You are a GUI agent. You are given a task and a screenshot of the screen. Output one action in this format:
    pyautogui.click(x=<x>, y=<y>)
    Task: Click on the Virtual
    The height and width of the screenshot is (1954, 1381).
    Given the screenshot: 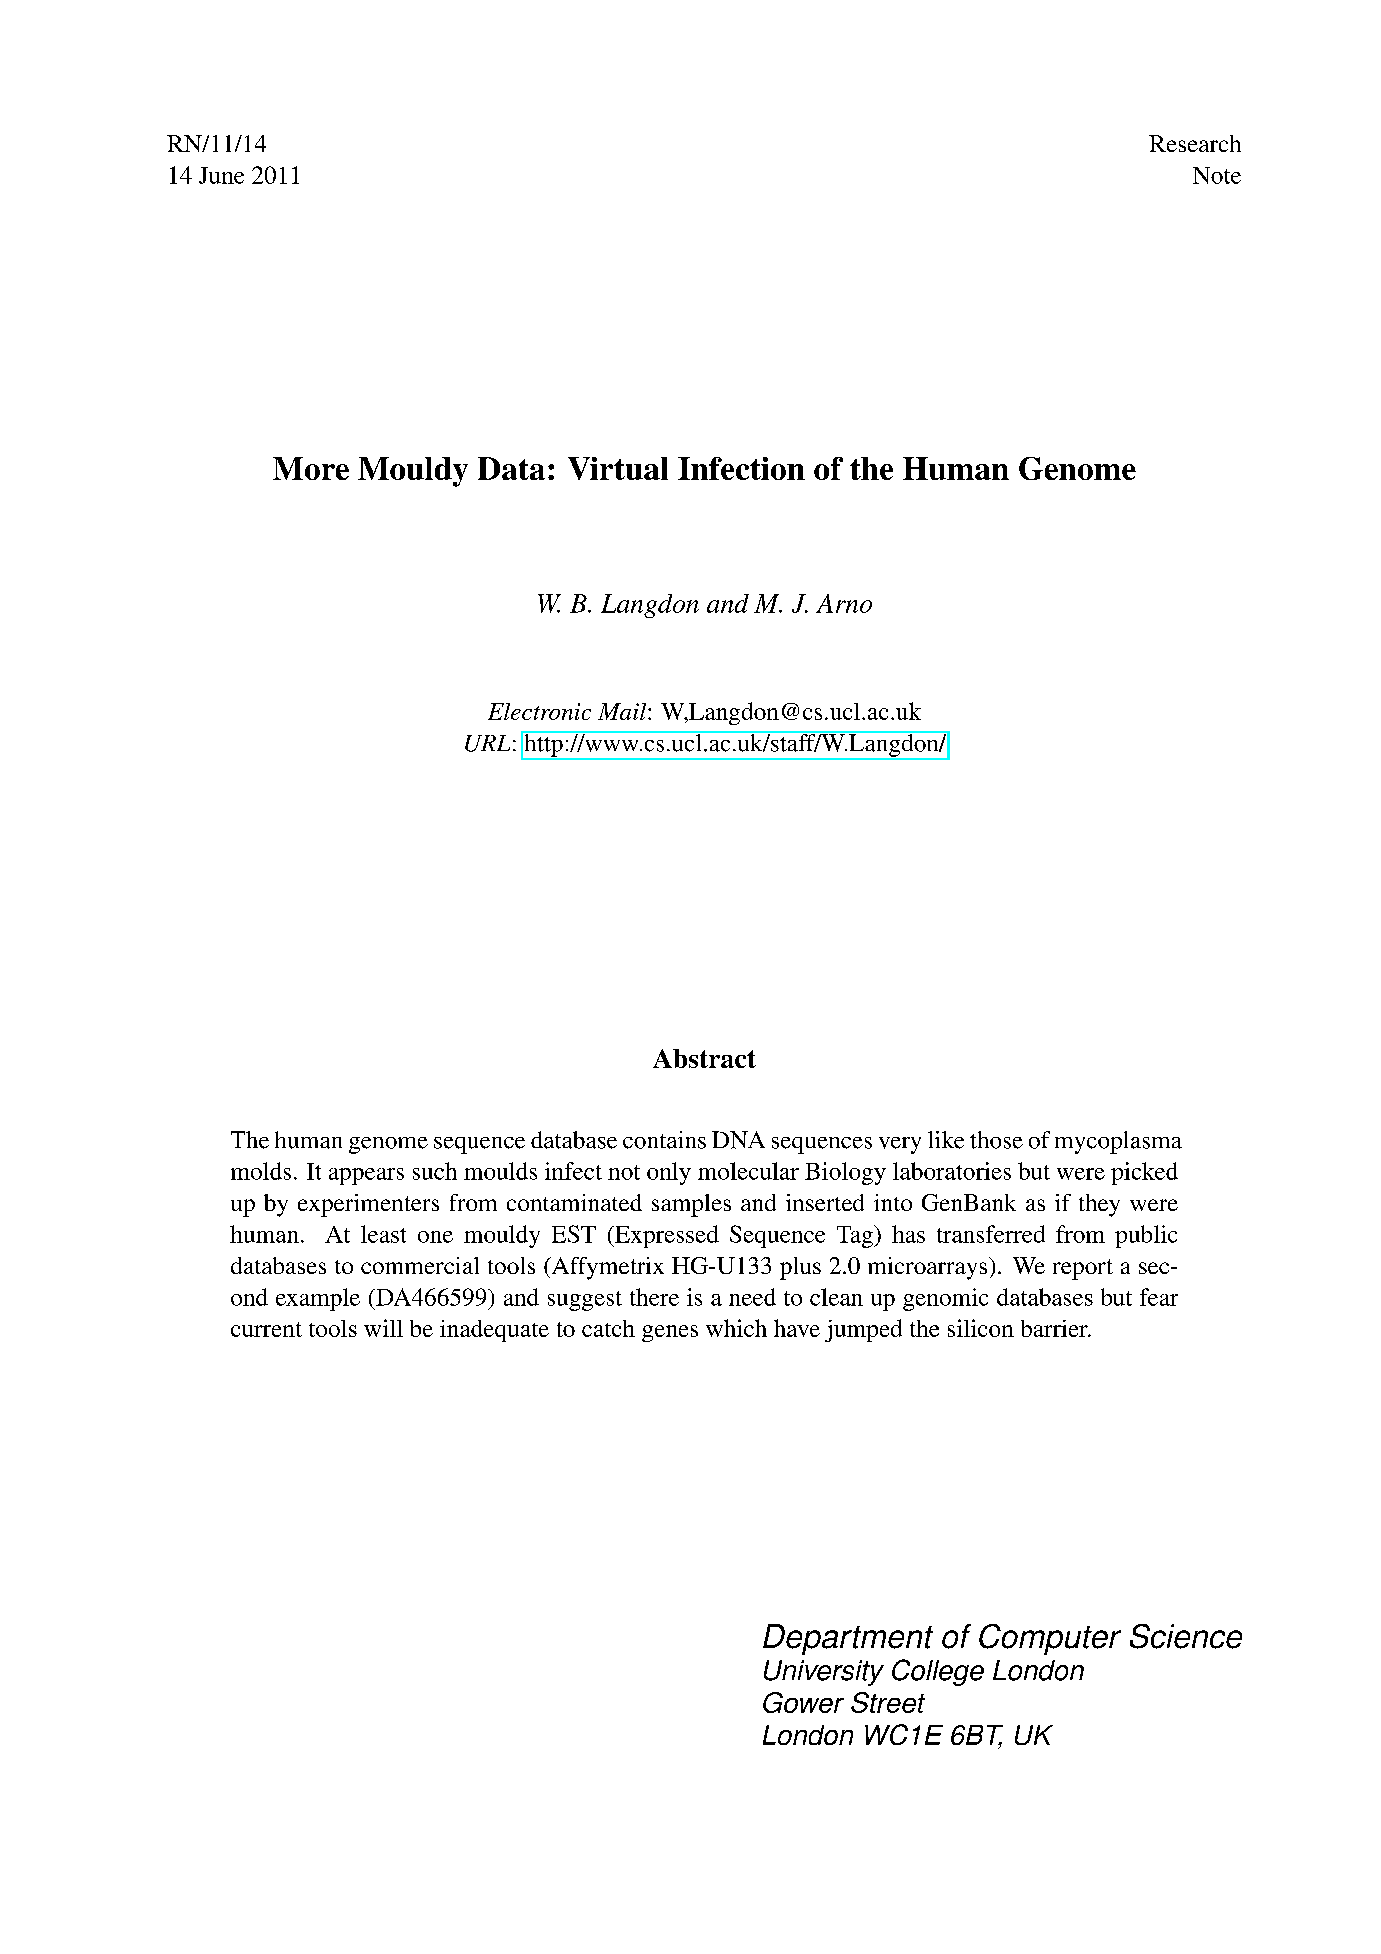 What is the action you would take?
    pyautogui.click(x=618, y=468)
